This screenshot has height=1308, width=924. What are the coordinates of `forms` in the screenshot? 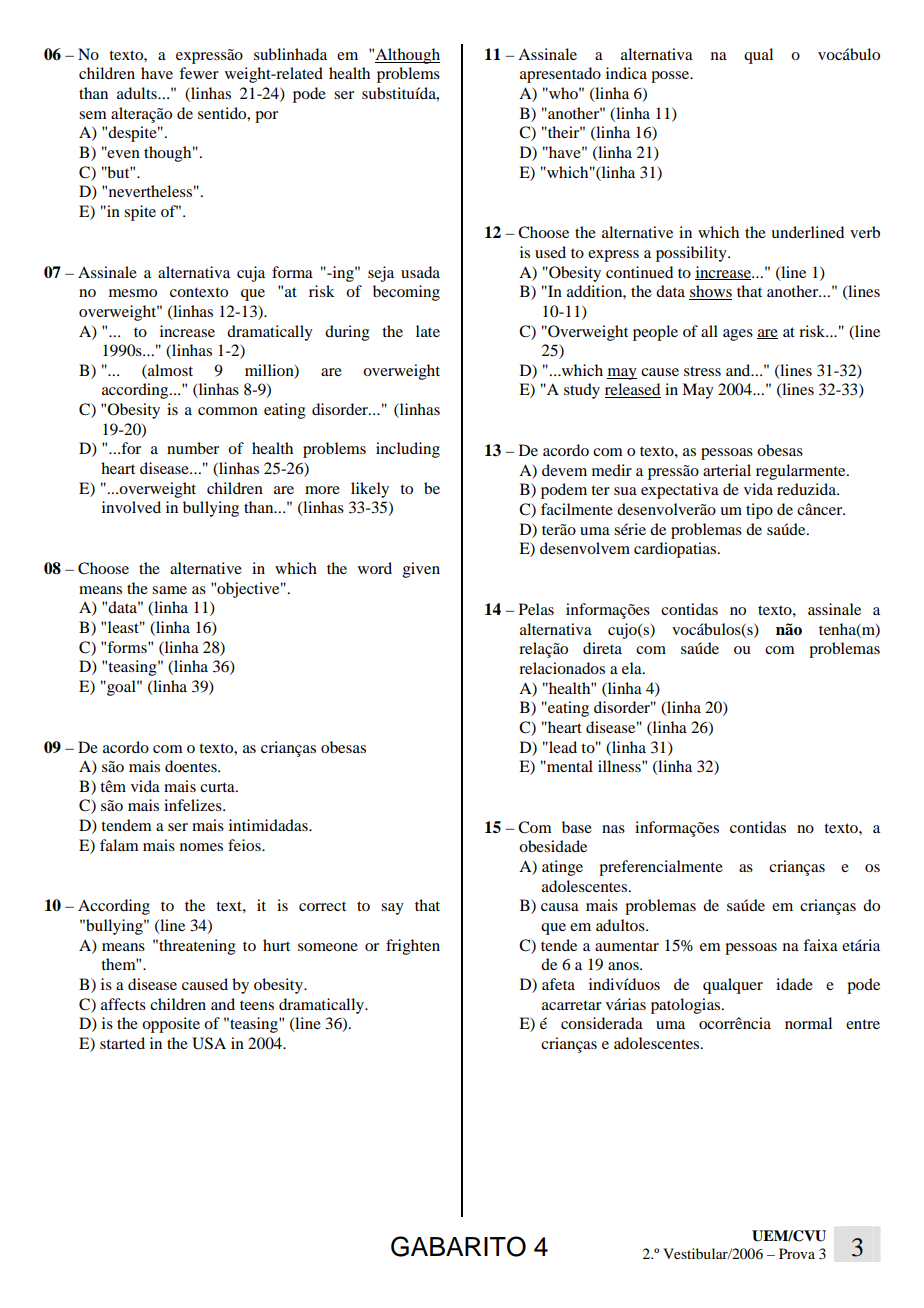 It's located at (128, 647).
